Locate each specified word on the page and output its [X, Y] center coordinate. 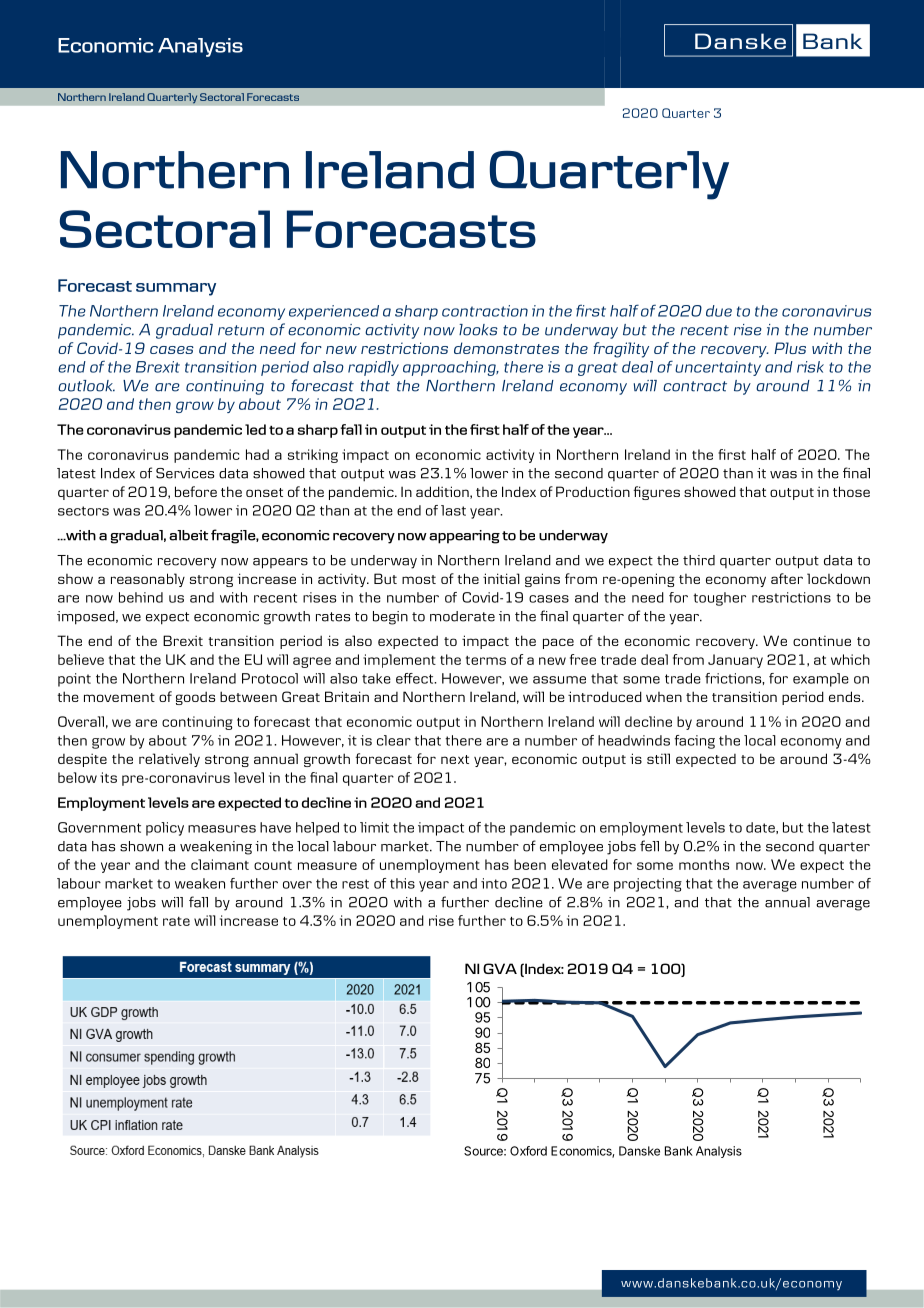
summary [176, 289]
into [494, 883]
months [704, 864]
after [787, 578]
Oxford [528, 1151]
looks [478, 330]
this [402, 883]
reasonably [148, 580]
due [719, 311]
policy [165, 829]
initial [501, 578]
